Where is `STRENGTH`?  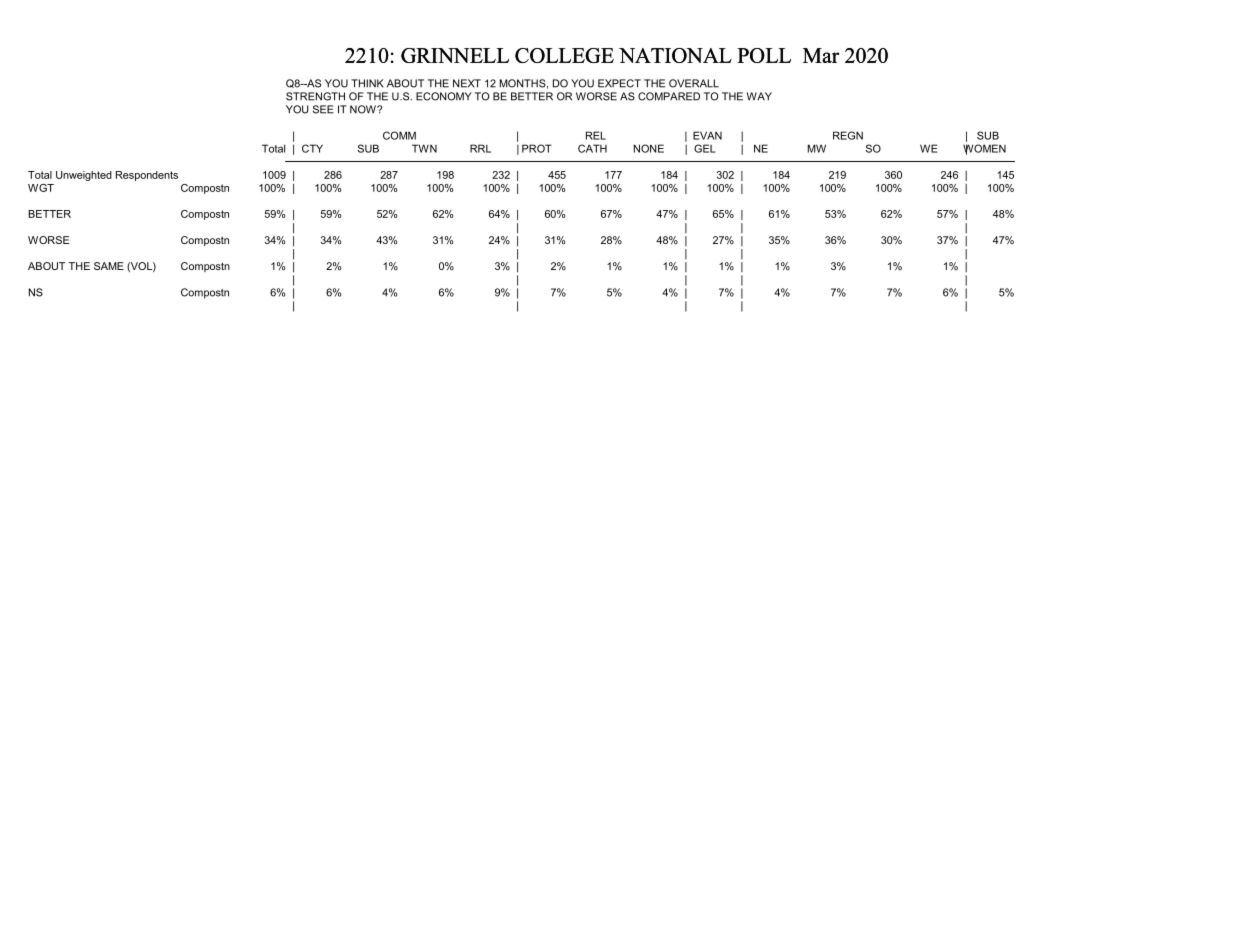
STRENGTH is located at coordinates (315, 96).
